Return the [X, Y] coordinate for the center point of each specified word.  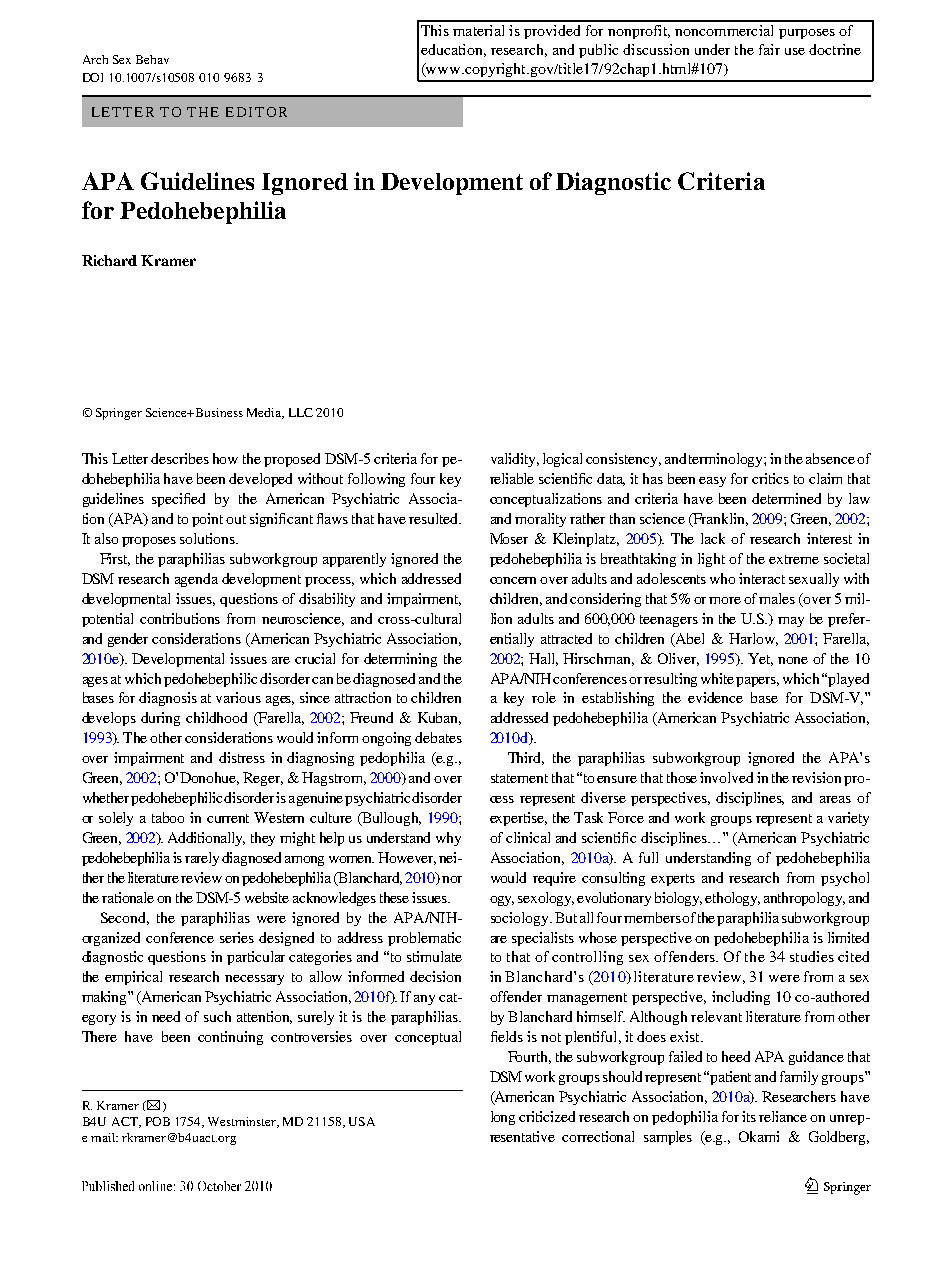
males [777, 598]
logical [562, 460]
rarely [202, 859]
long [503, 1118]
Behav [152, 59]
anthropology [804, 899]
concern [513, 580]
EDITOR [256, 112]
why [448, 839]
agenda [196, 580]
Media [265, 413]
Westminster [243, 1122]
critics [770, 478]
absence [830, 458]
